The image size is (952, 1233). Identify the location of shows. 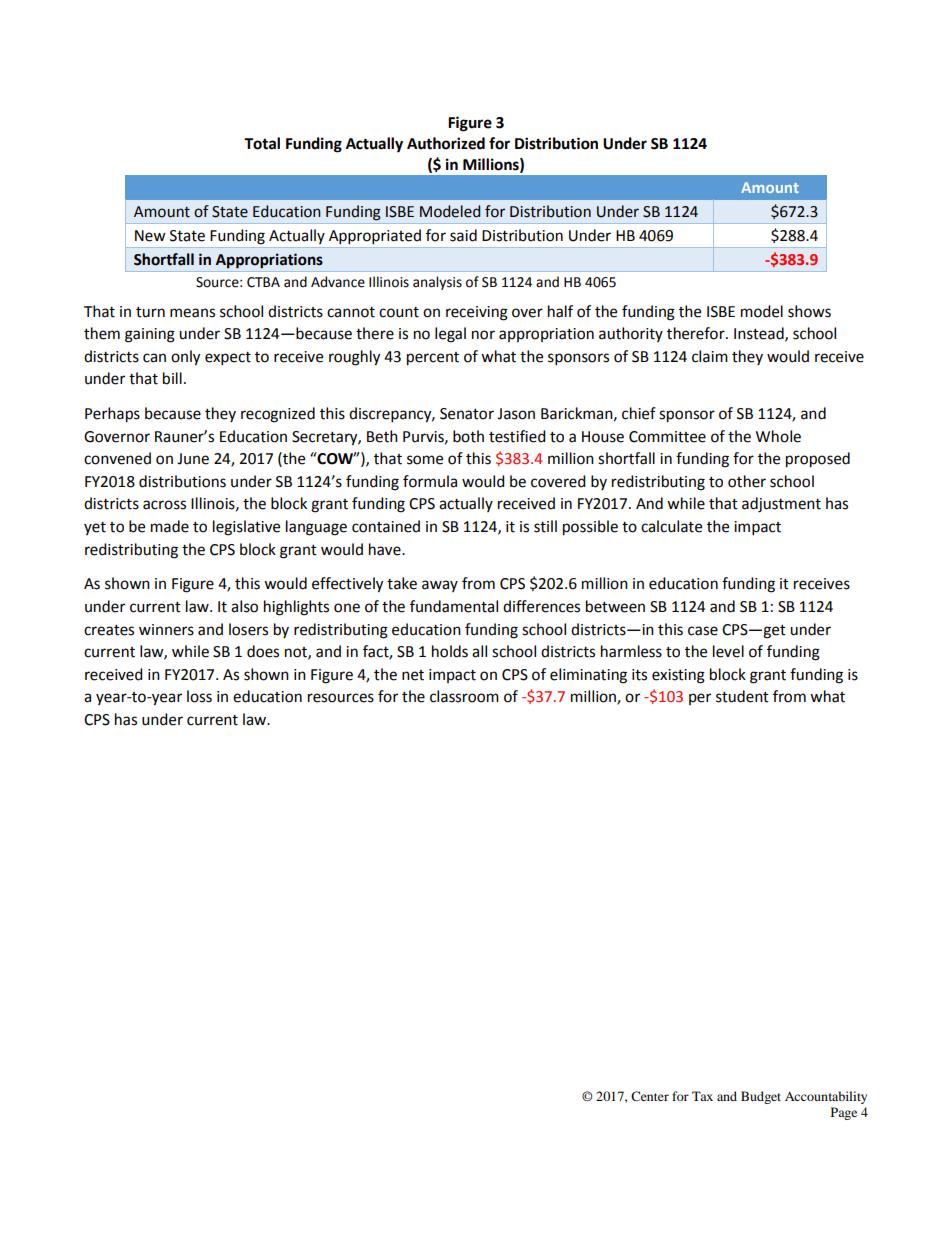
(809, 311).
